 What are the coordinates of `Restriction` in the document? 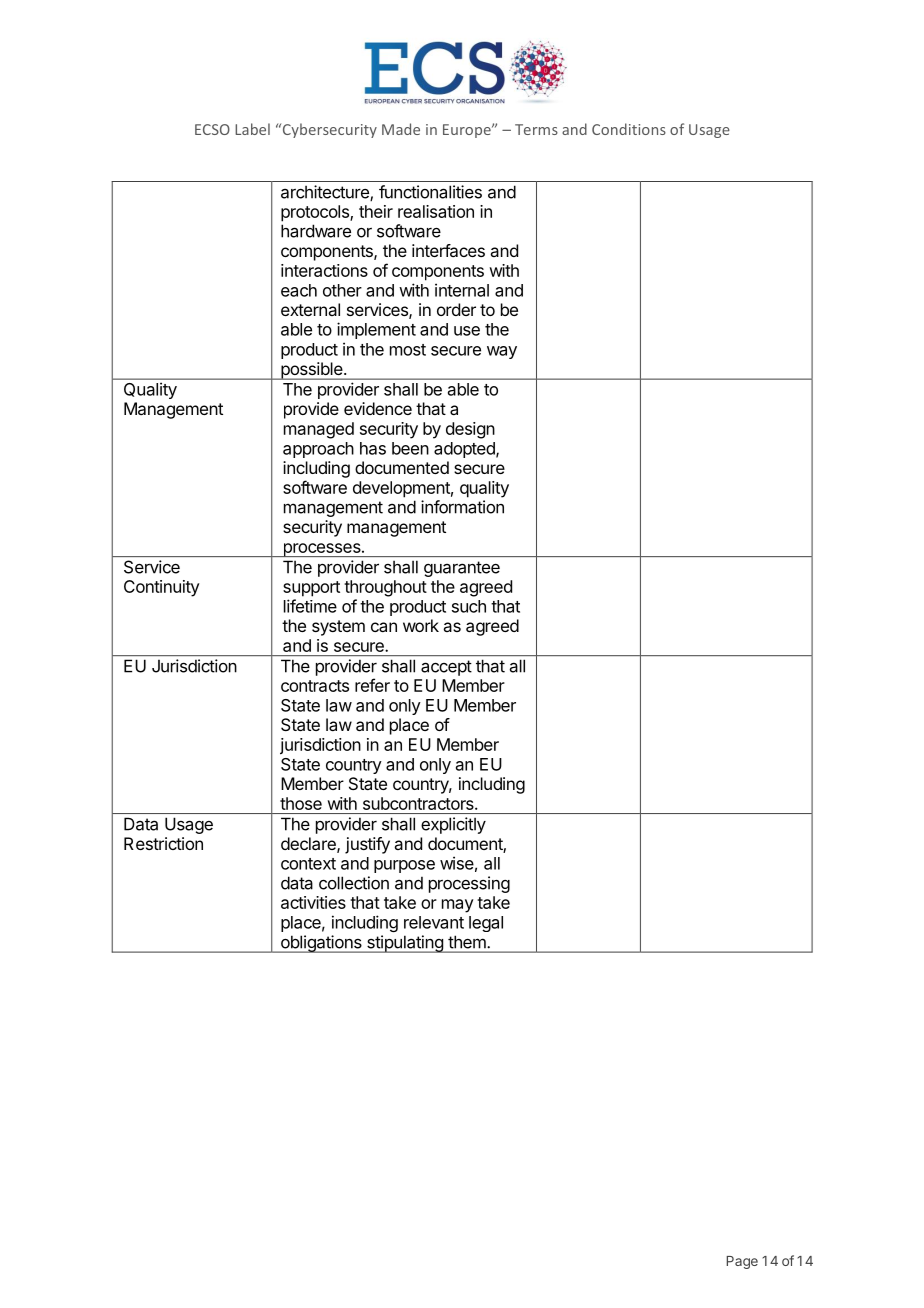 It's located at (163, 843).
